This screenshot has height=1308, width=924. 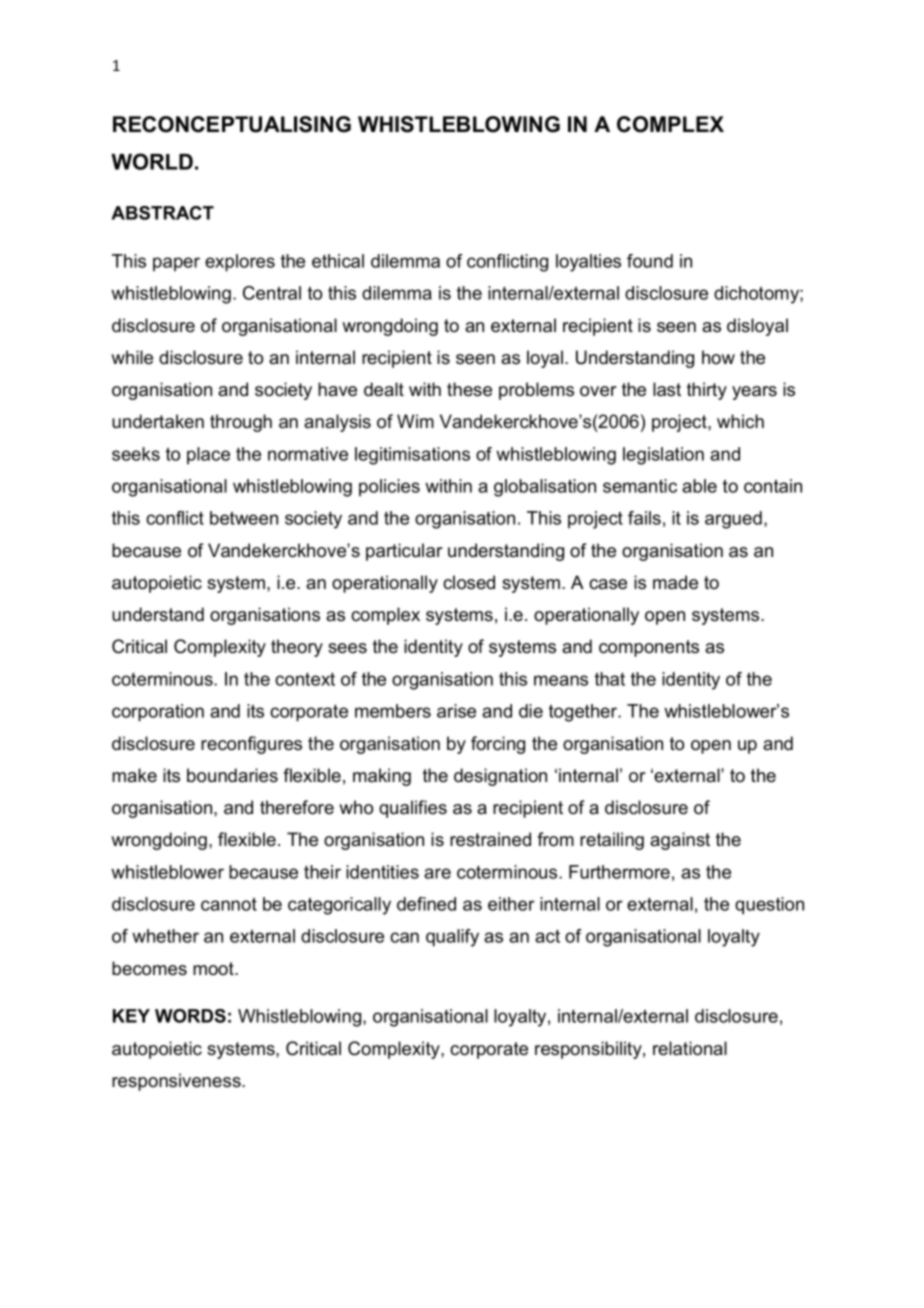 What do you see at coordinates (680, 841) in the screenshot?
I see `against` at bounding box center [680, 841].
